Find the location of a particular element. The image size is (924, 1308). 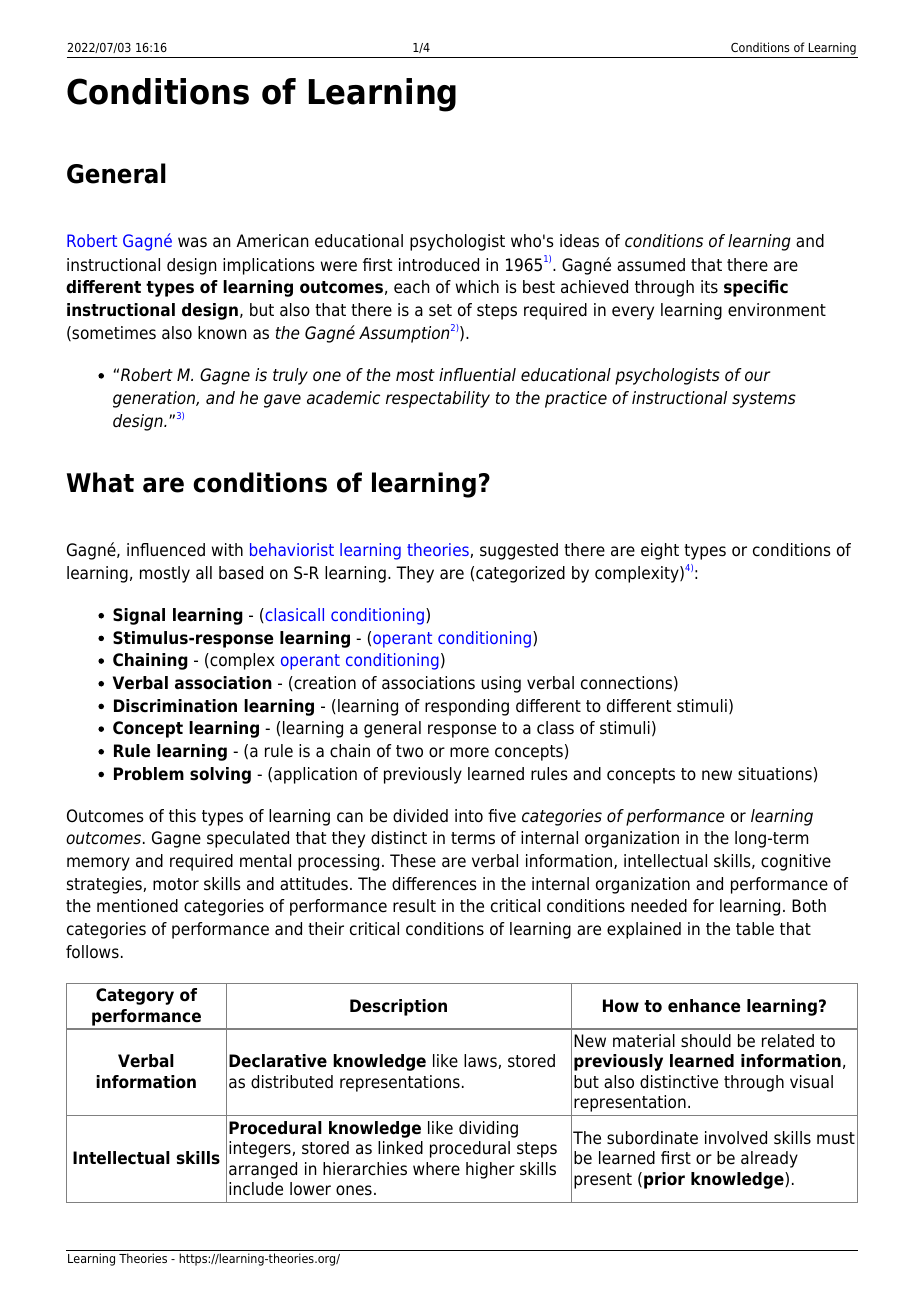

higher is located at coordinates (490, 1170).
